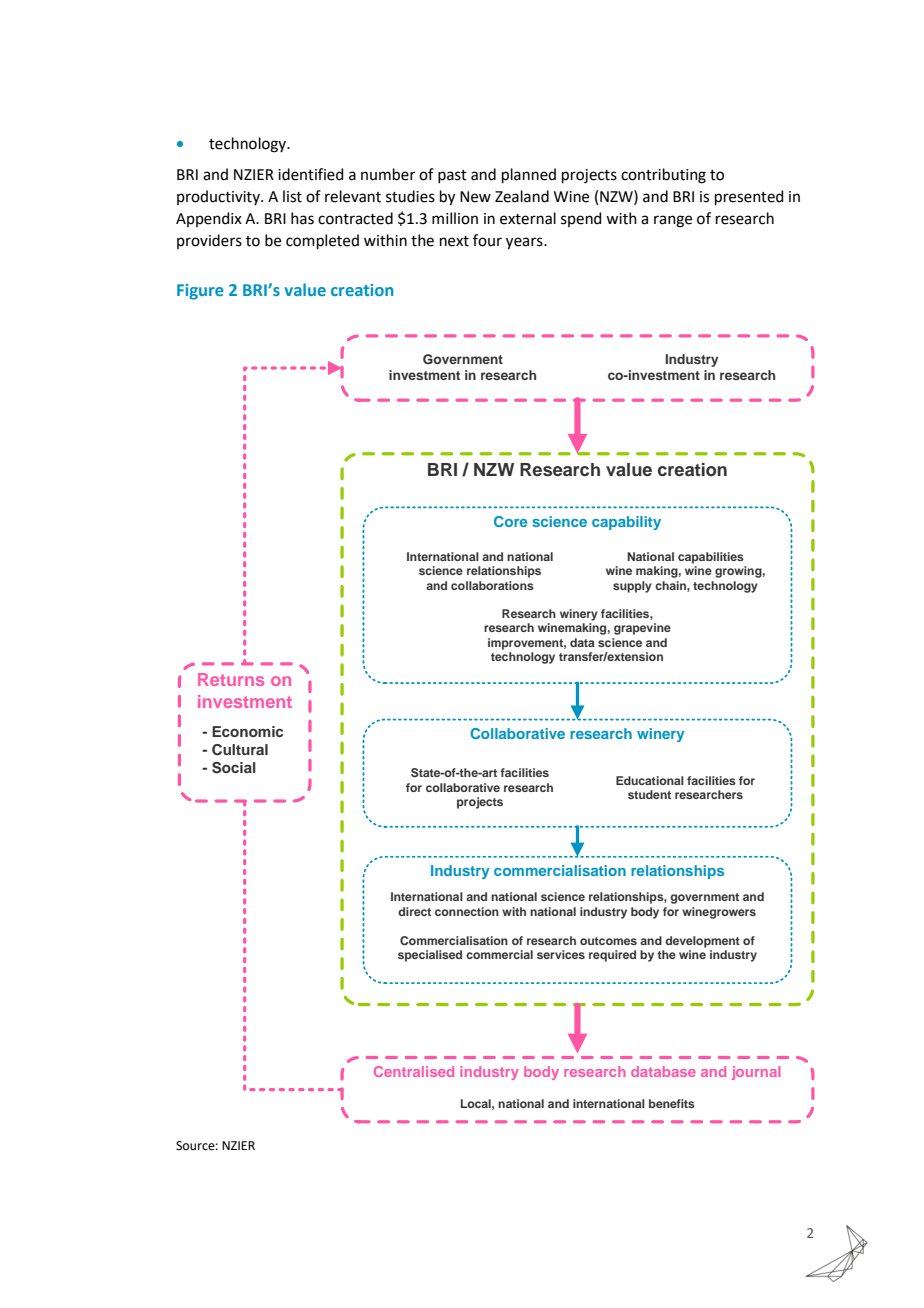  Describe the element at coordinates (492, 585) in the screenshot. I see `collaborations` at that location.
